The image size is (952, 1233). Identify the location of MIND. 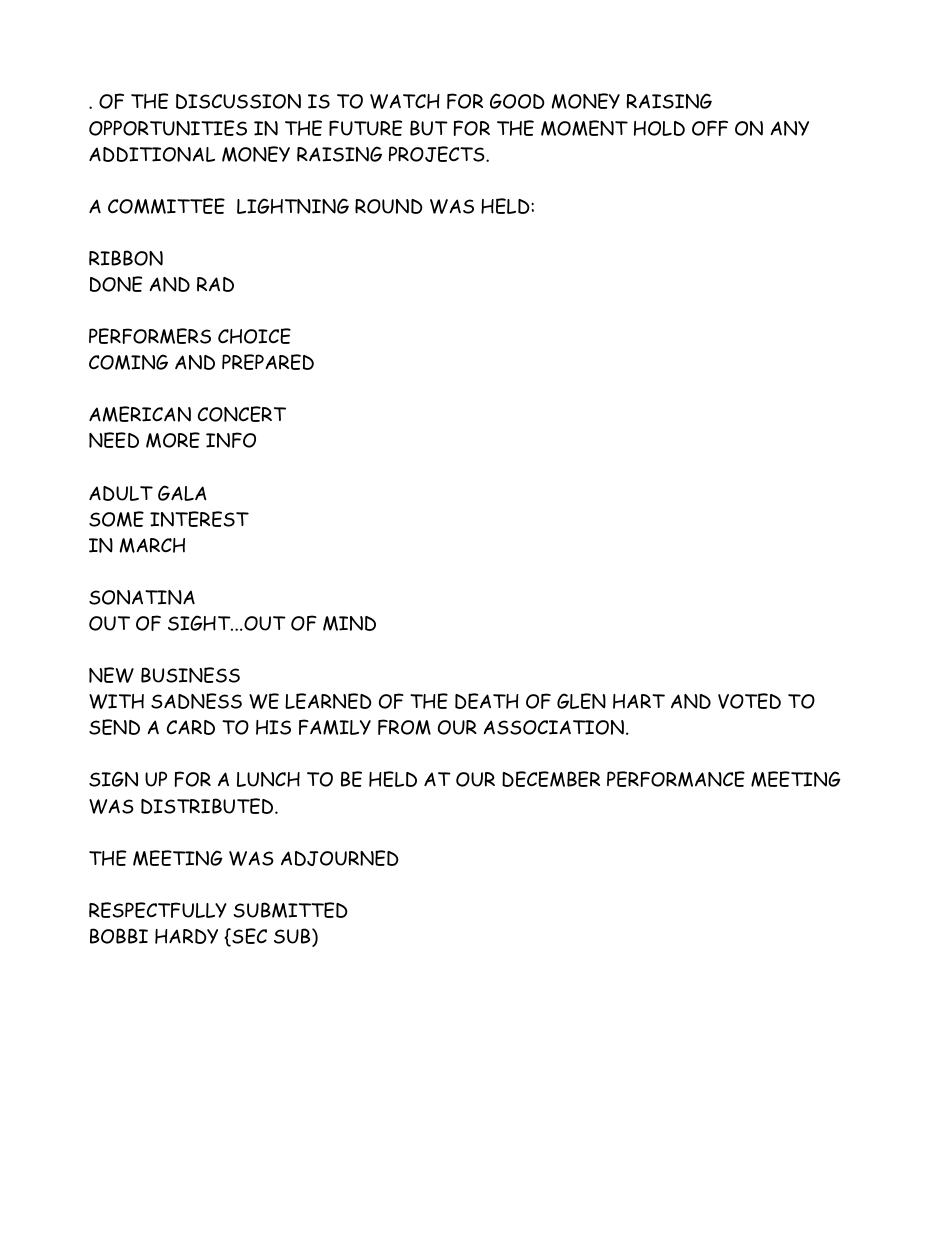
(349, 623).
